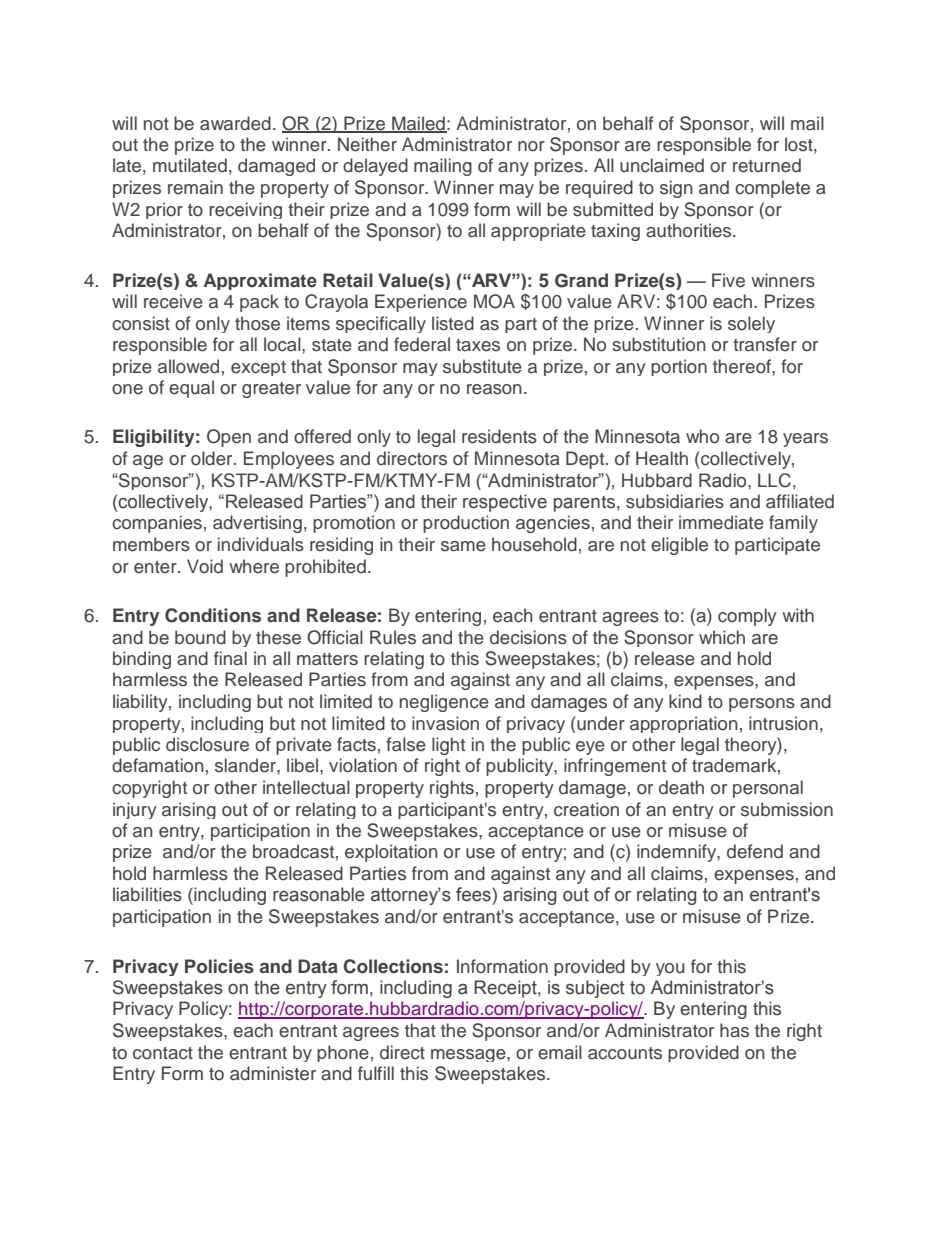  Describe the element at coordinates (767, 165) in the page. I see `returned` at that location.
